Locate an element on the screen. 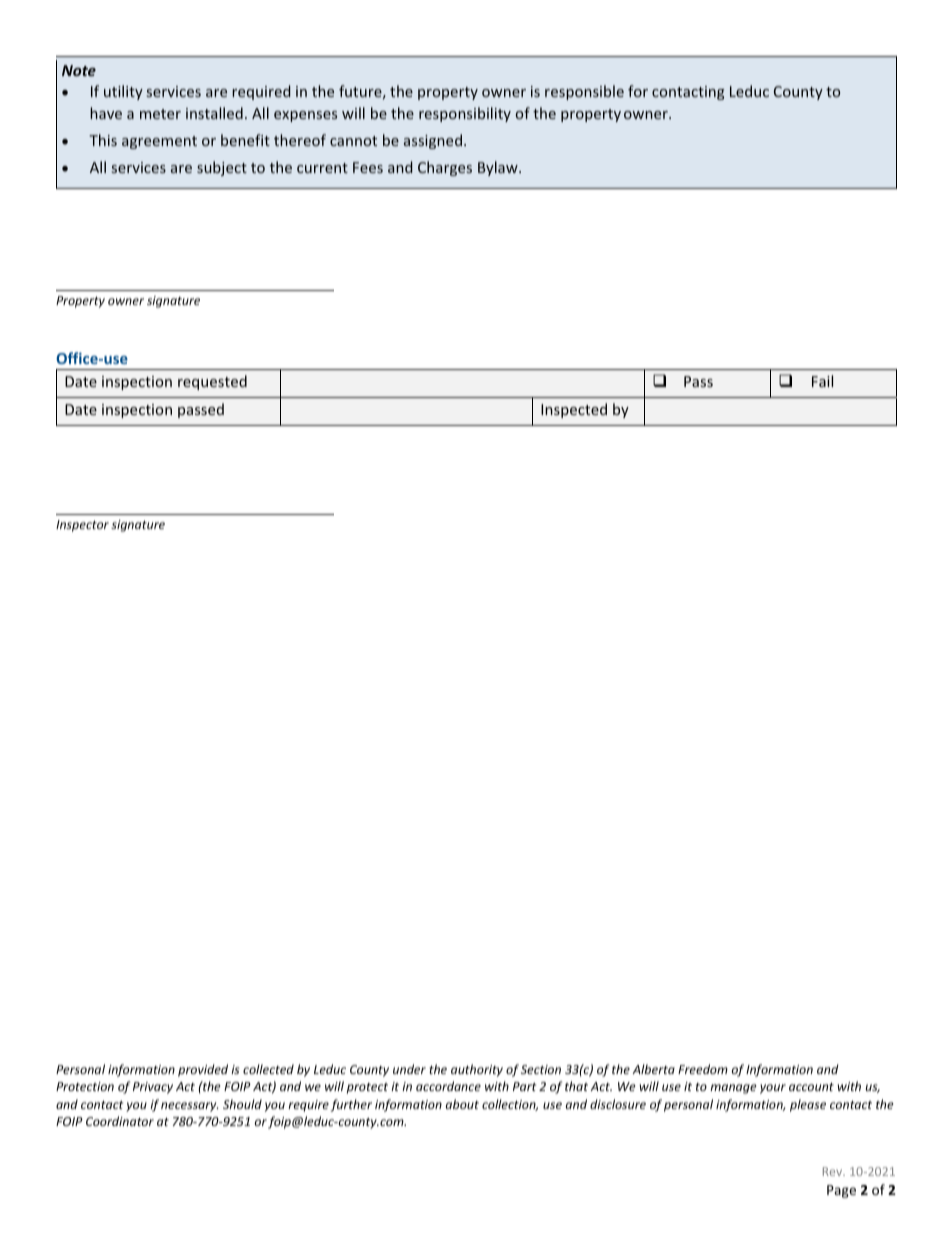 The width and height of the screenshot is (952, 1233). Inspected is located at coordinates (574, 410).
